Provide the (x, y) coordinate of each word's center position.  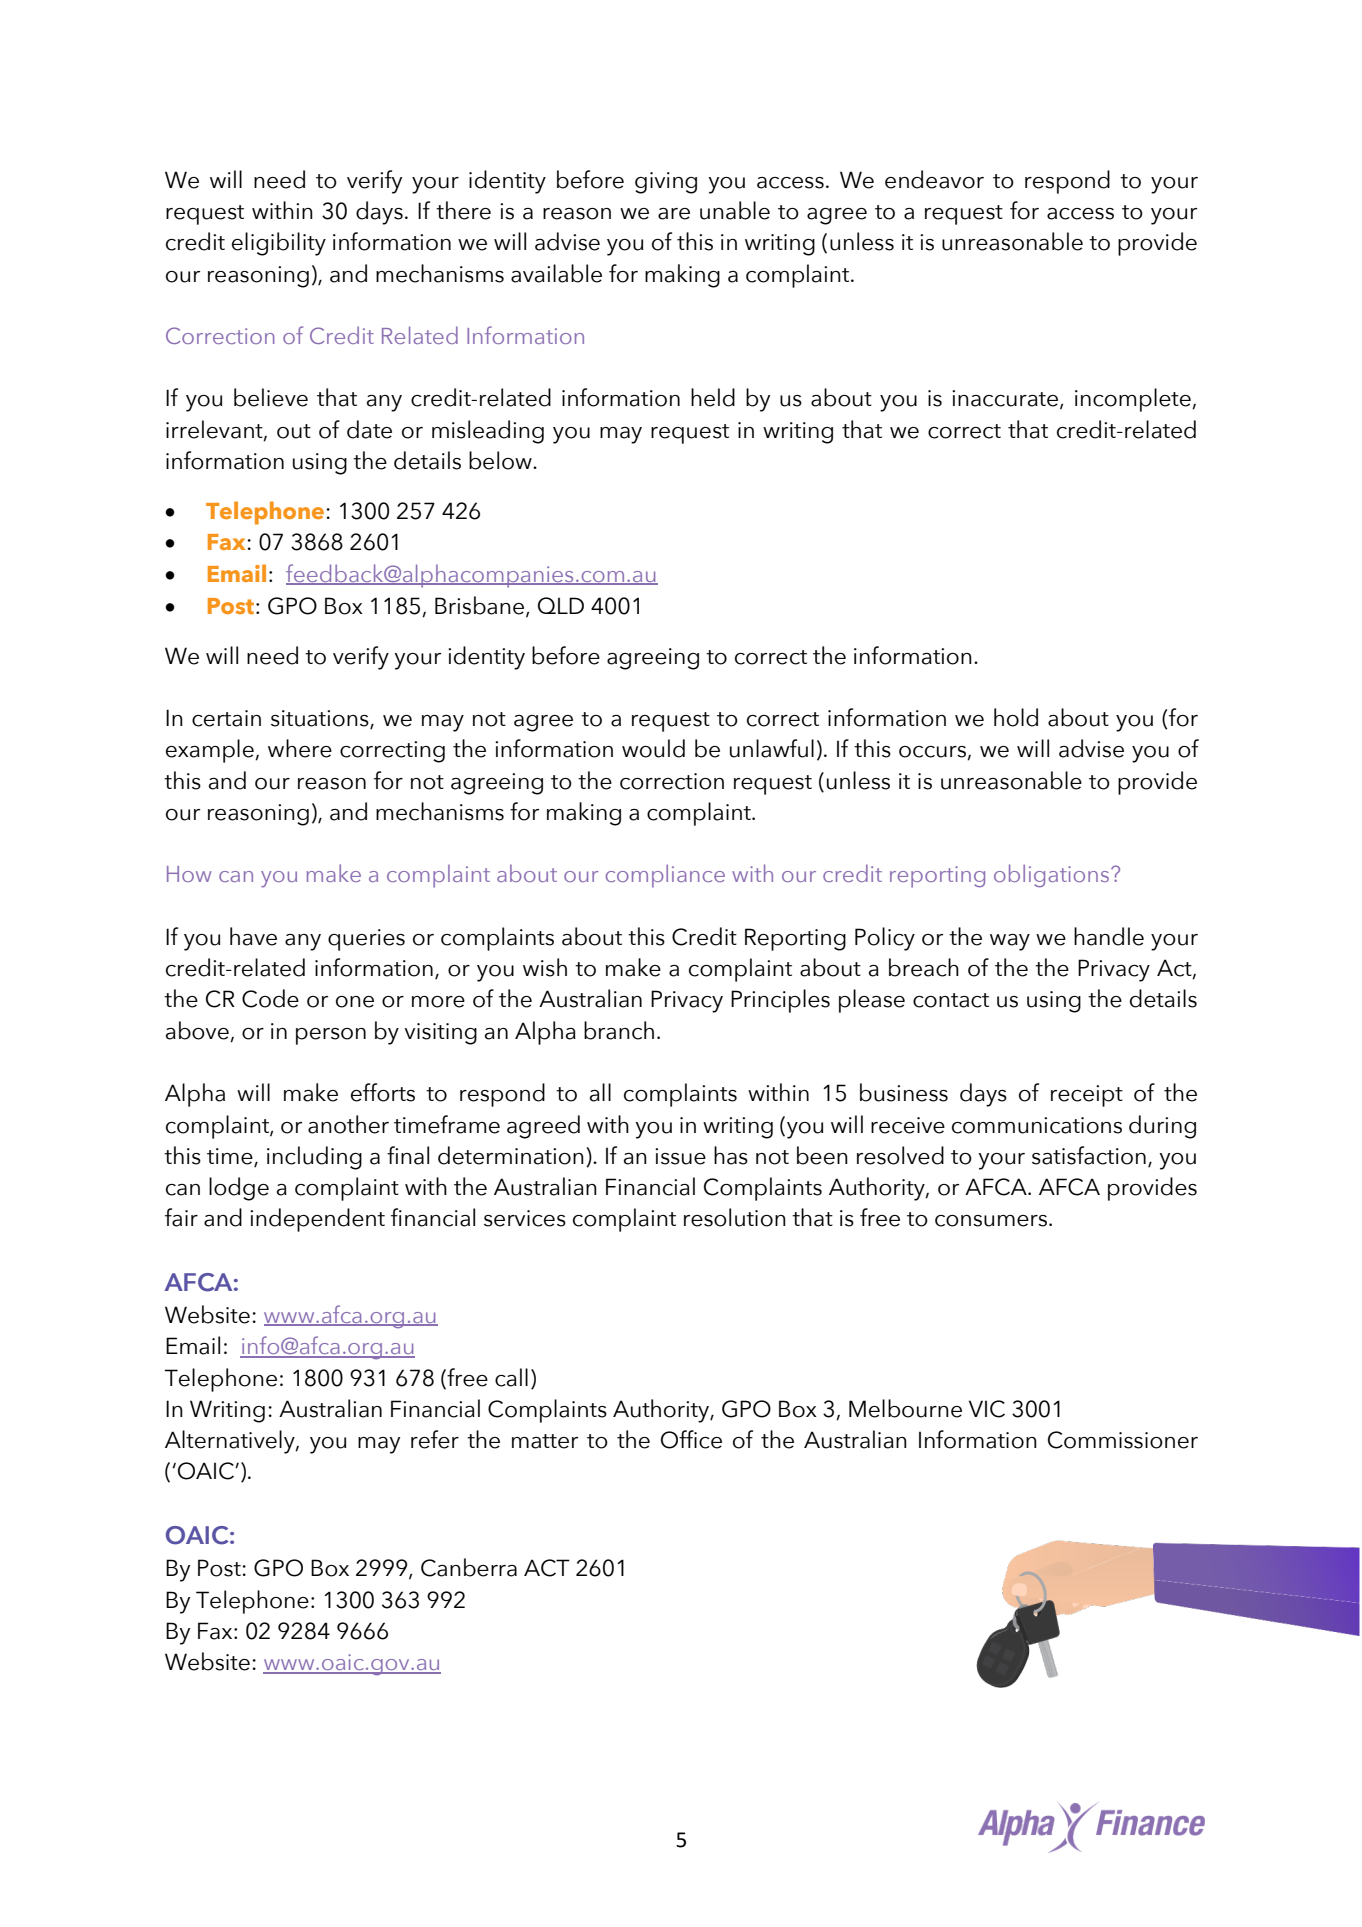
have (253, 936)
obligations (1053, 875)
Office (691, 1439)
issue (680, 1156)
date (369, 429)
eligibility (279, 244)
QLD (561, 605)
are (674, 214)
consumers (991, 1221)
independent (317, 1220)
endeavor (934, 179)
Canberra (469, 1567)
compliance (665, 876)
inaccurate (1006, 399)
